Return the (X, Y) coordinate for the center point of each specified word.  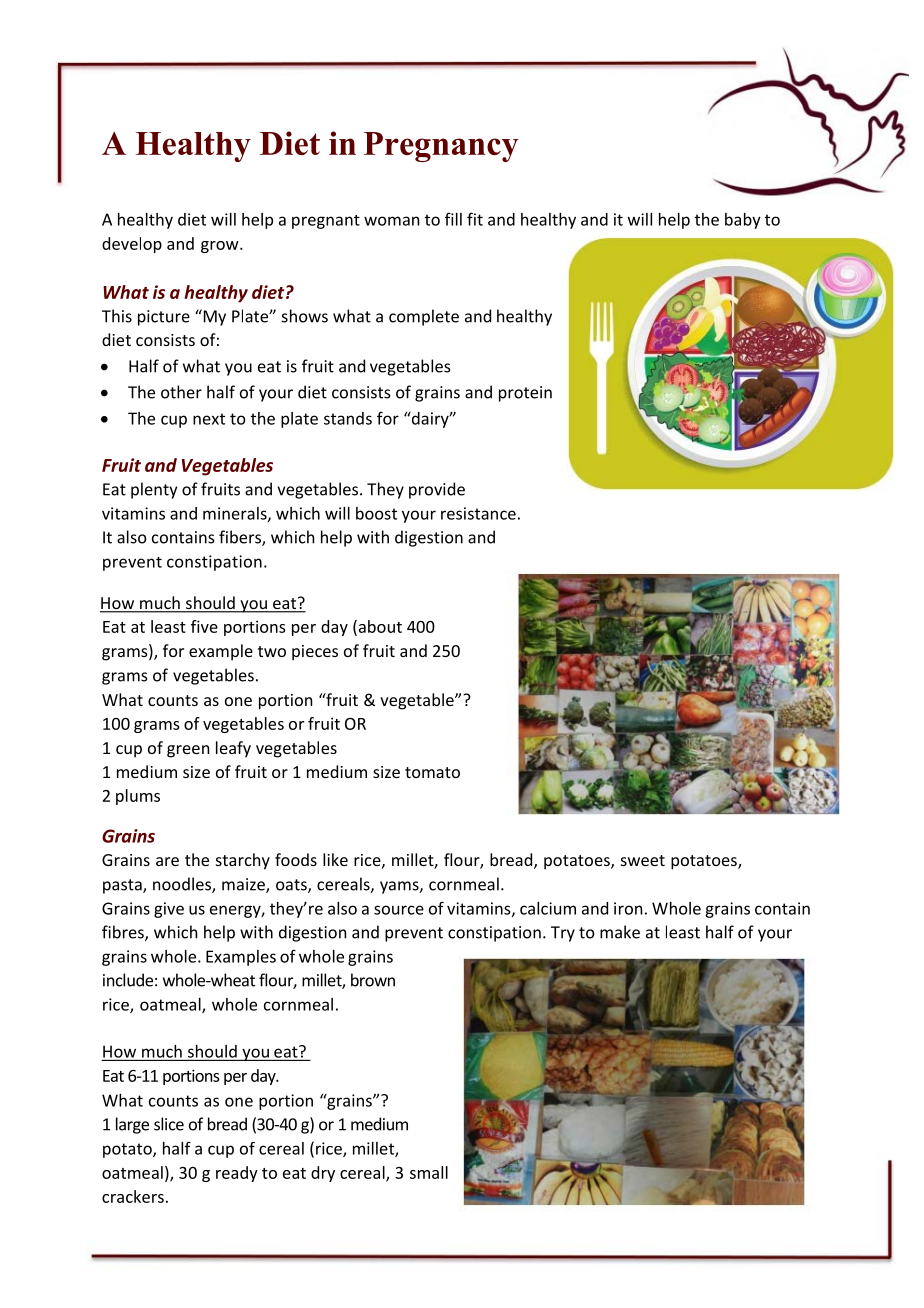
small (429, 1172)
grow (221, 247)
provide (437, 490)
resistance (478, 513)
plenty (154, 490)
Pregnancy (441, 147)
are (167, 861)
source (399, 910)
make (620, 932)
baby (743, 221)
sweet (643, 860)
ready (237, 1174)
